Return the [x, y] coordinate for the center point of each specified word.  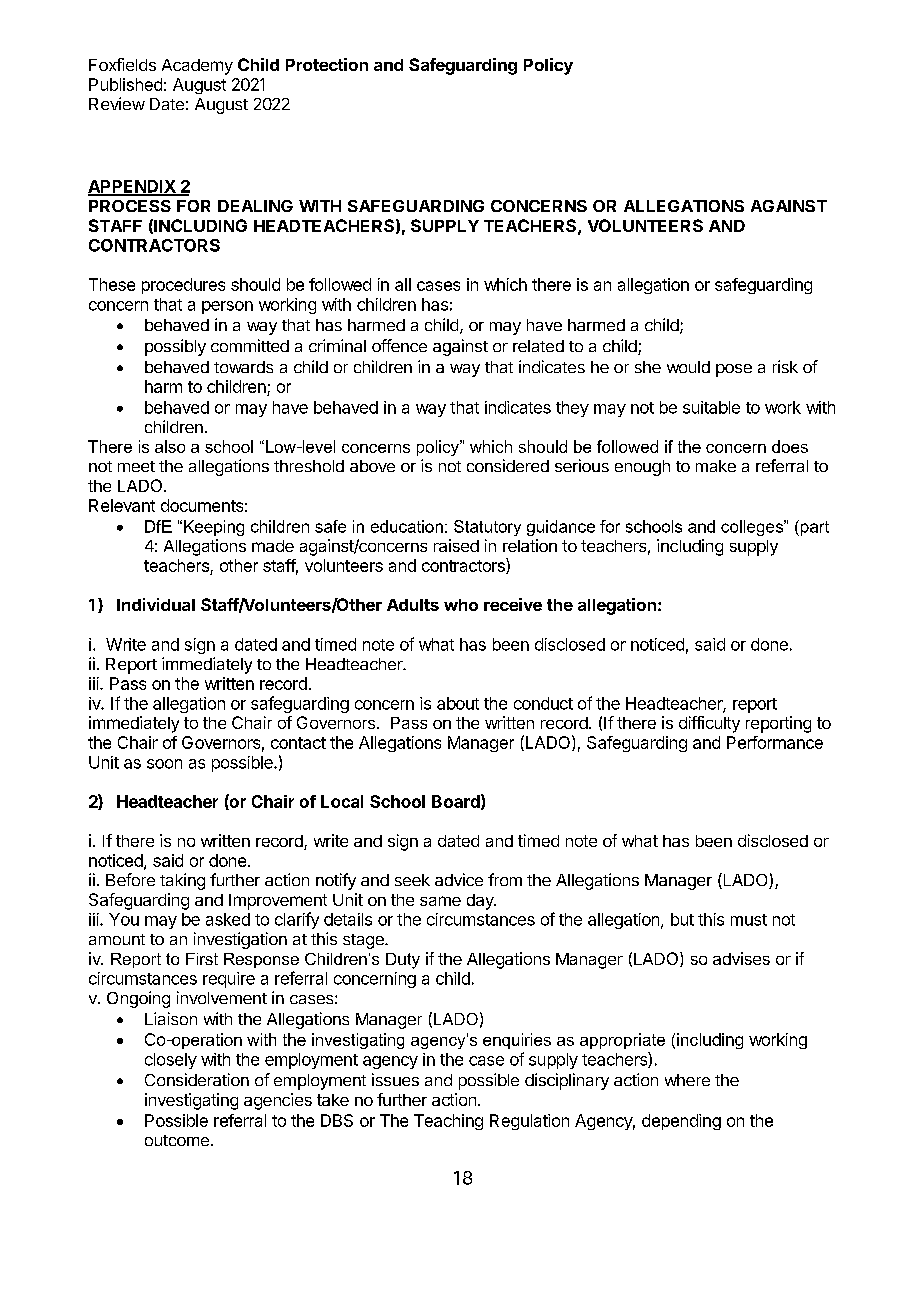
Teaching [448, 1122]
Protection [327, 64]
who [461, 605]
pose [734, 370]
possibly [175, 347]
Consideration [197, 1079]
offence [399, 345]
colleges [753, 528]
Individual [156, 604]
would [688, 367]
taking [182, 881]
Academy [197, 67]
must [749, 920]
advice [459, 879]
